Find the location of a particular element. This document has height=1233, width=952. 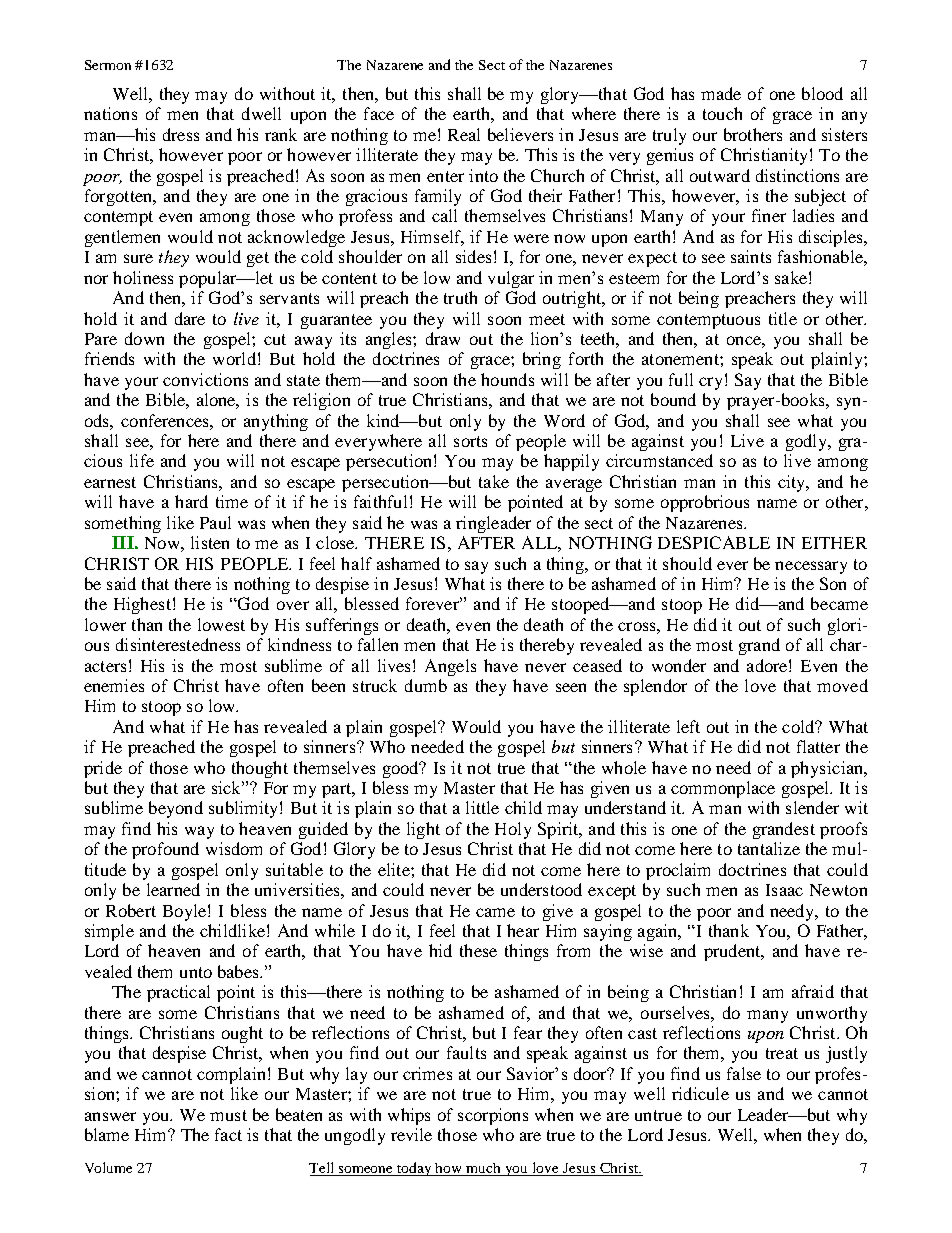

dress is located at coordinates (181, 134).
